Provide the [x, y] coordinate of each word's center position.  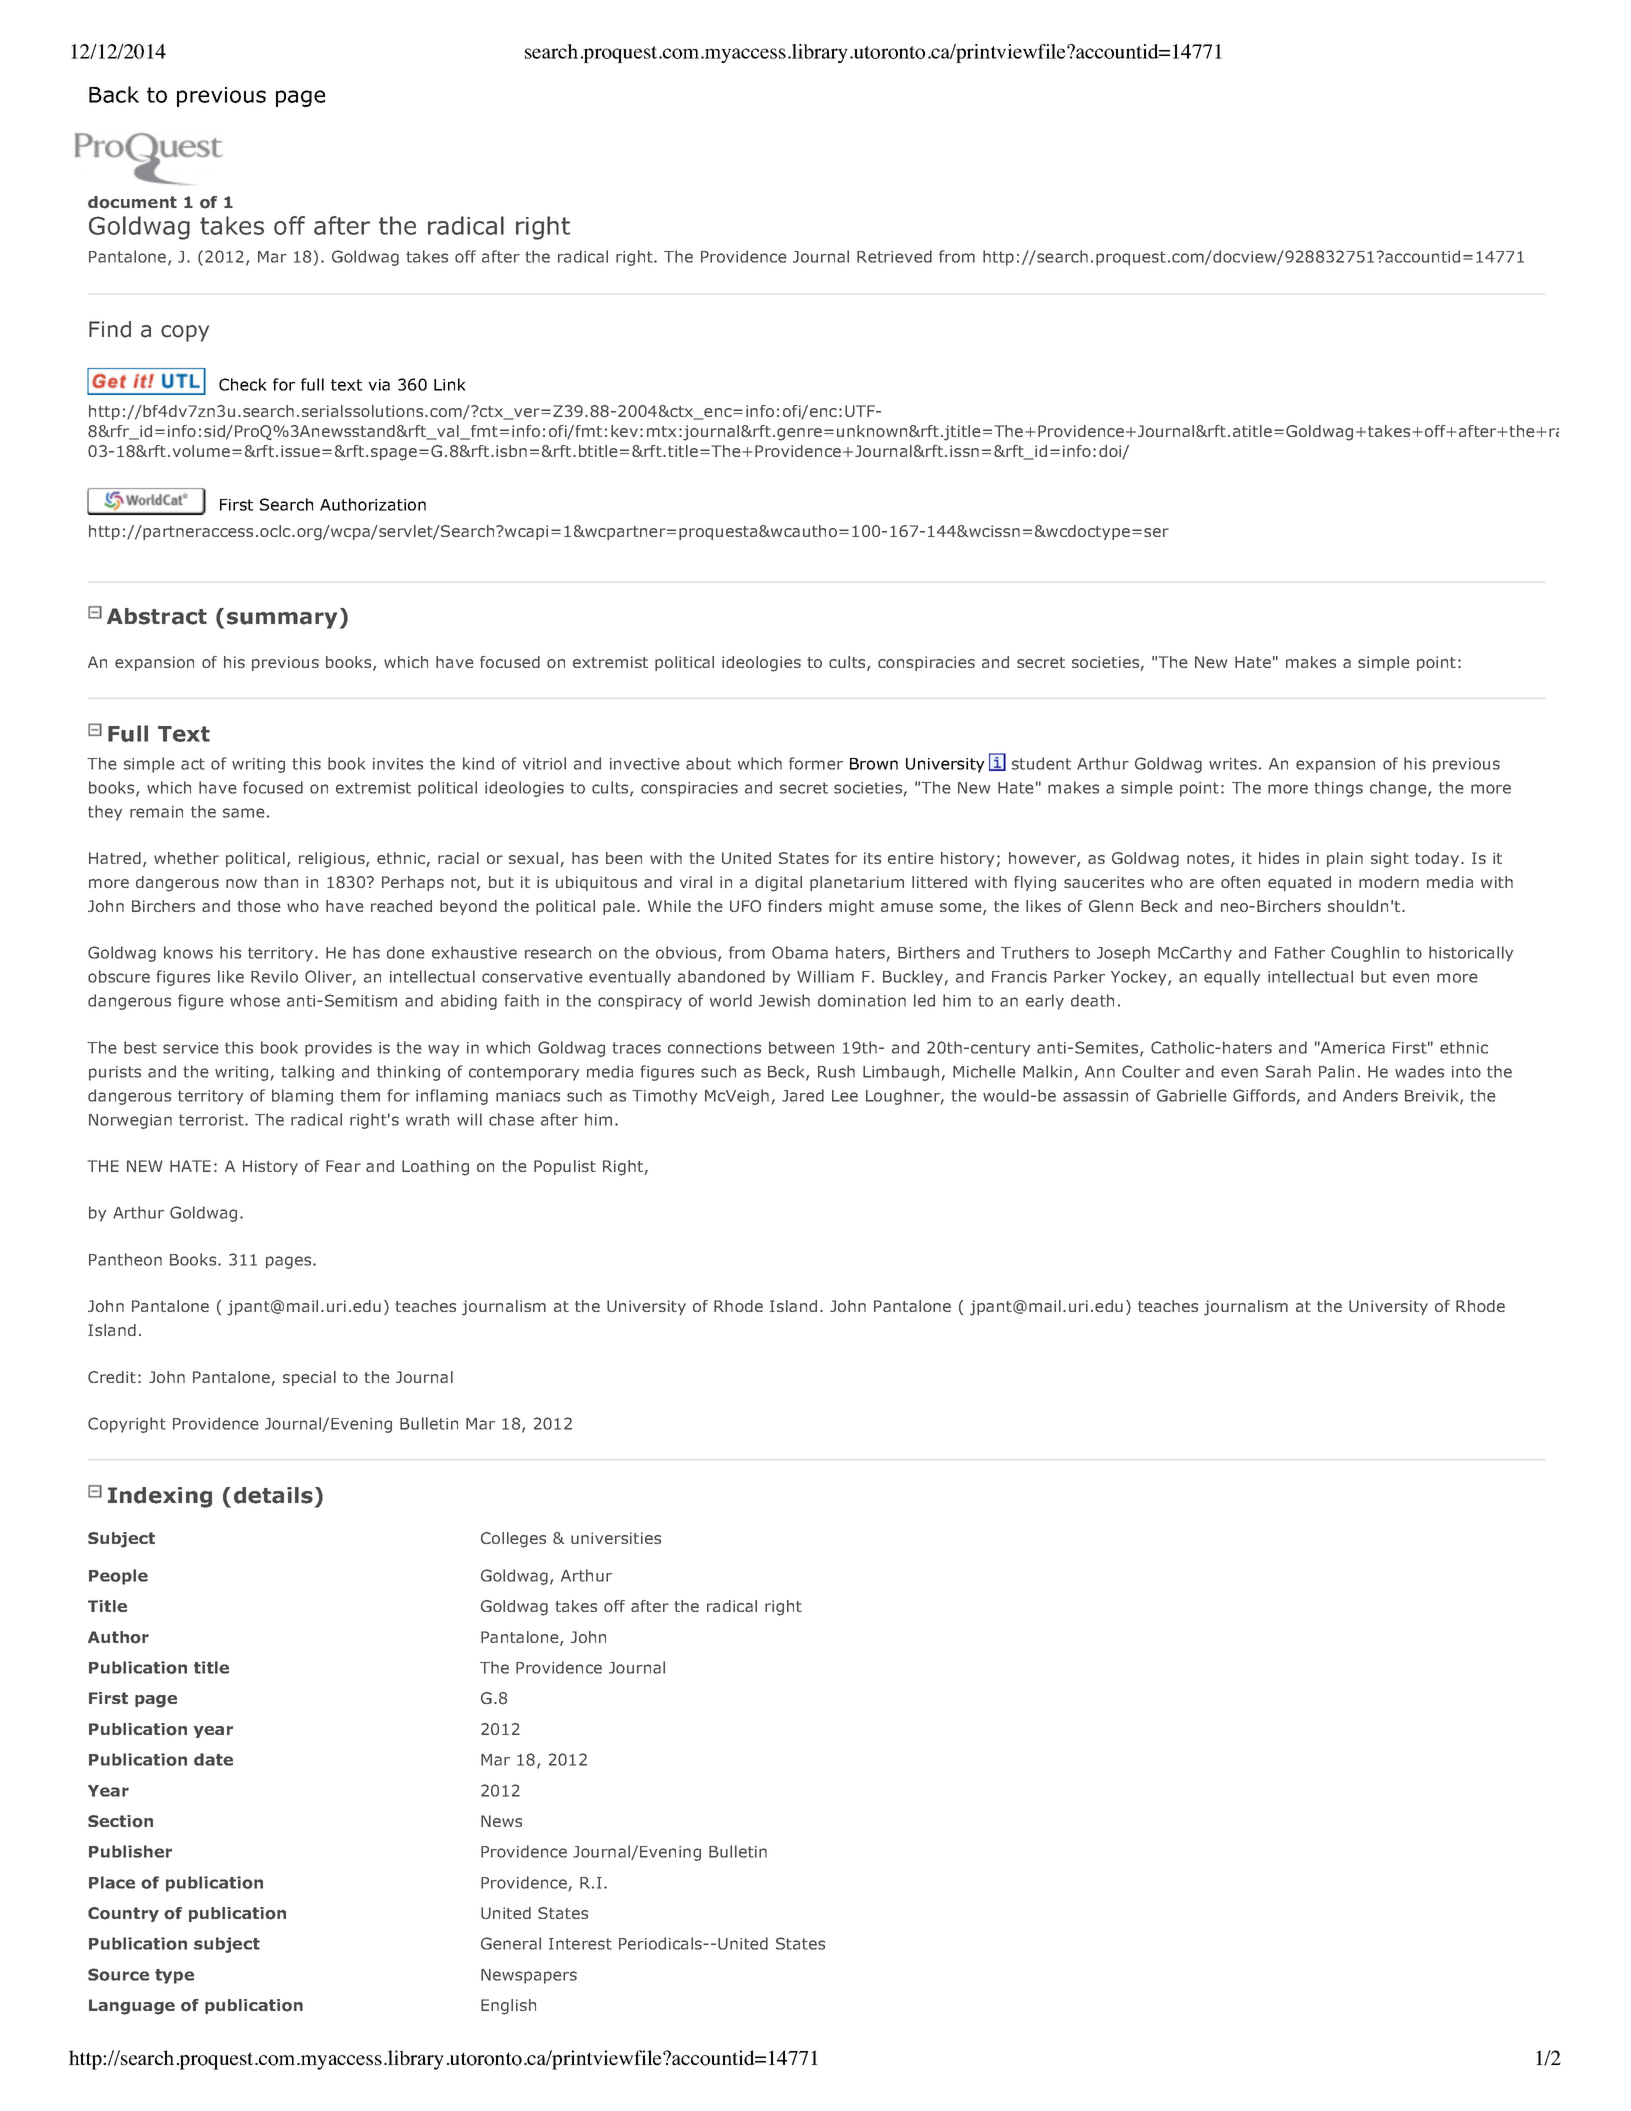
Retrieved [894, 256]
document [132, 202]
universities [616, 1538]
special [309, 1378]
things [1338, 789]
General [511, 1943]
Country [123, 1914]
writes [1233, 764]
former [816, 763]
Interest [580, 1944]
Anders [1370, 1095]
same [244, 813]
